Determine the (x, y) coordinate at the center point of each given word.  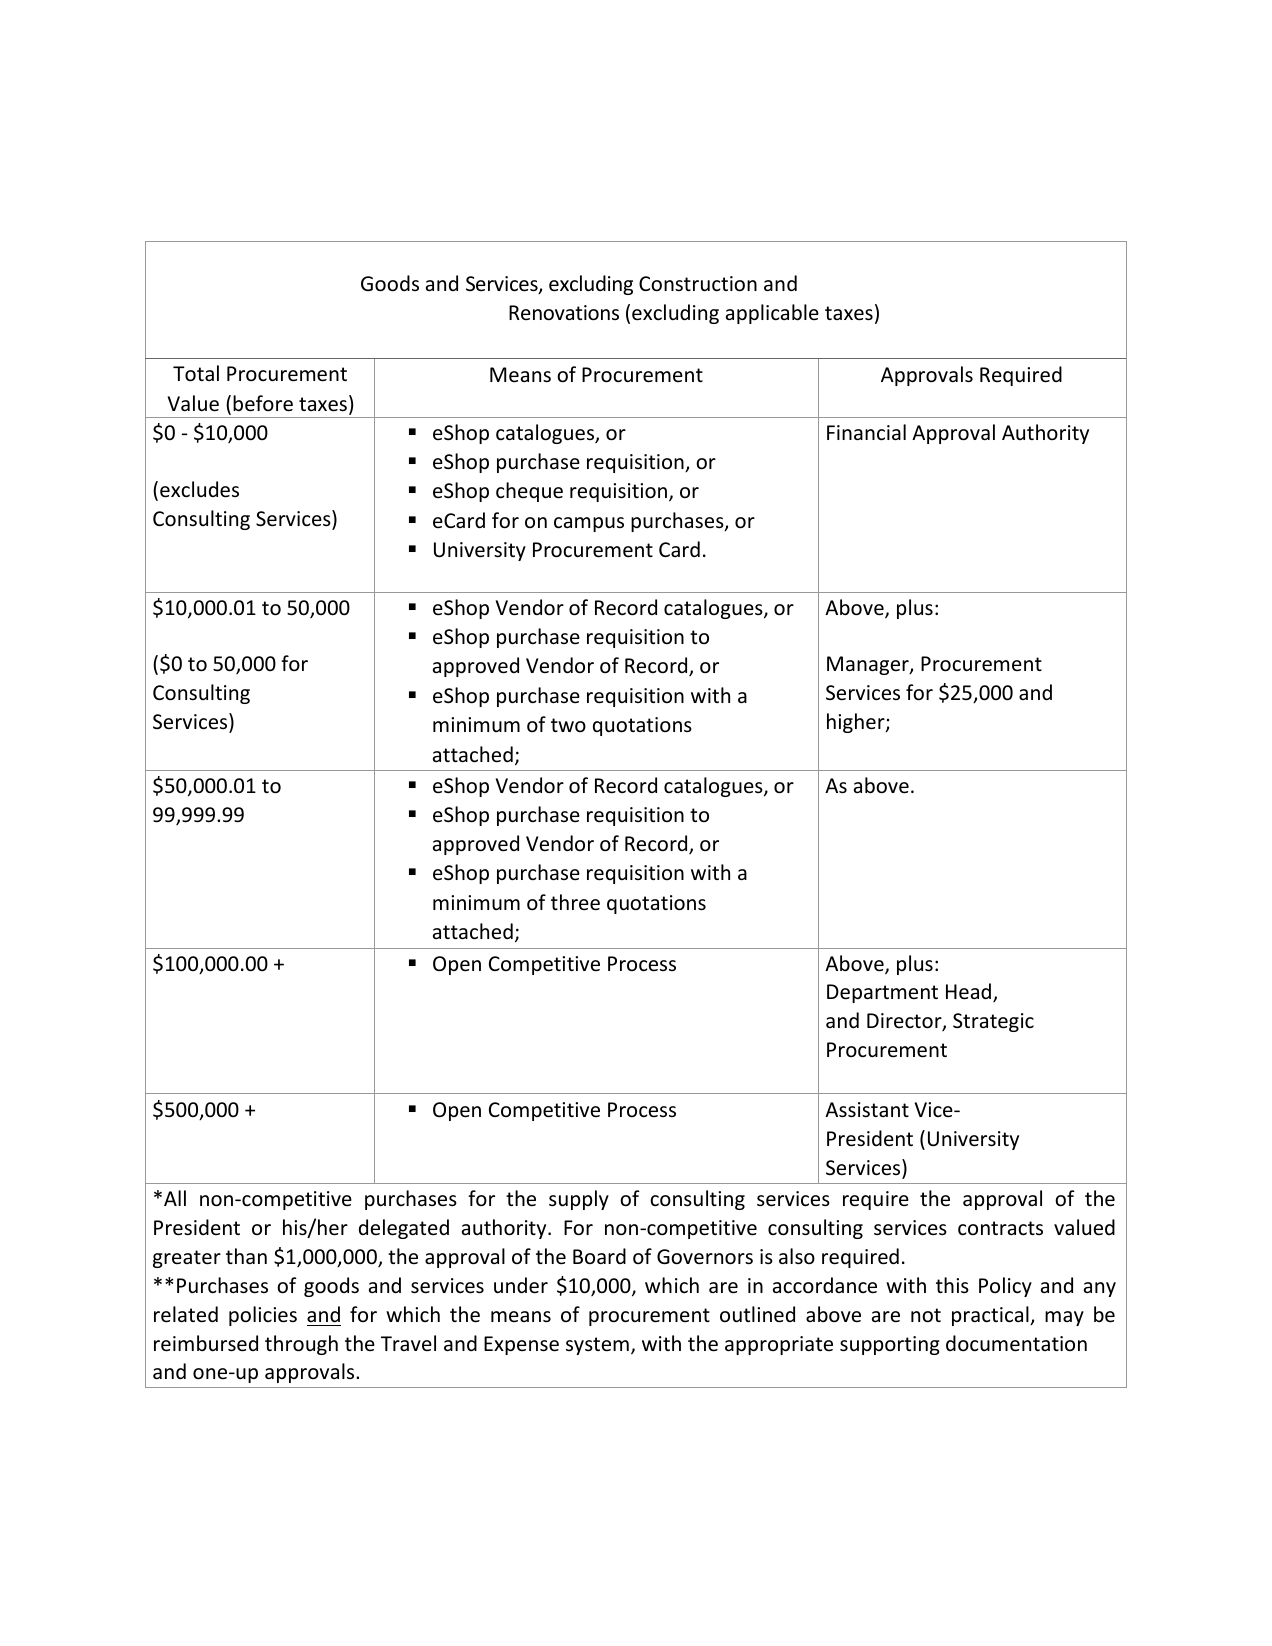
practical (991, 1316)
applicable (772, 314)
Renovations (564, 313)
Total (196, 373)
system (597, 1346)
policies (263, 1316)
